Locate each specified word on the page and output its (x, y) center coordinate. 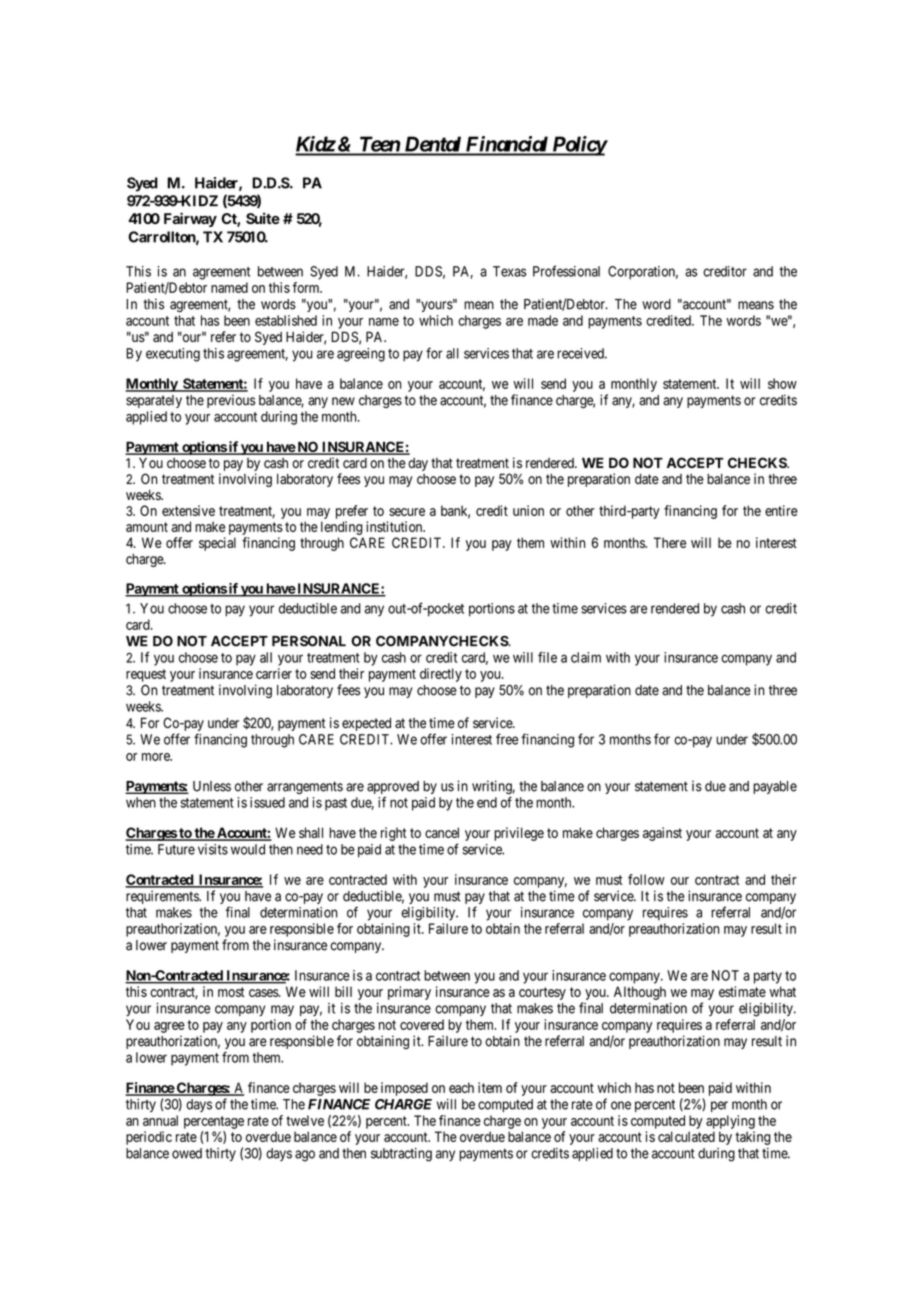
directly (441, 675)
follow (646, 879)
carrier (274, 673)
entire (781, 510)
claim (586, 657)
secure (407, 512)
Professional (566, 271)
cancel (442, 832)
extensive (188, 510)
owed (187, 1153)
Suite (263, 218)
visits (213, 849)
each (461, 1087)
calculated (686, 1136)
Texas (509, 271)
